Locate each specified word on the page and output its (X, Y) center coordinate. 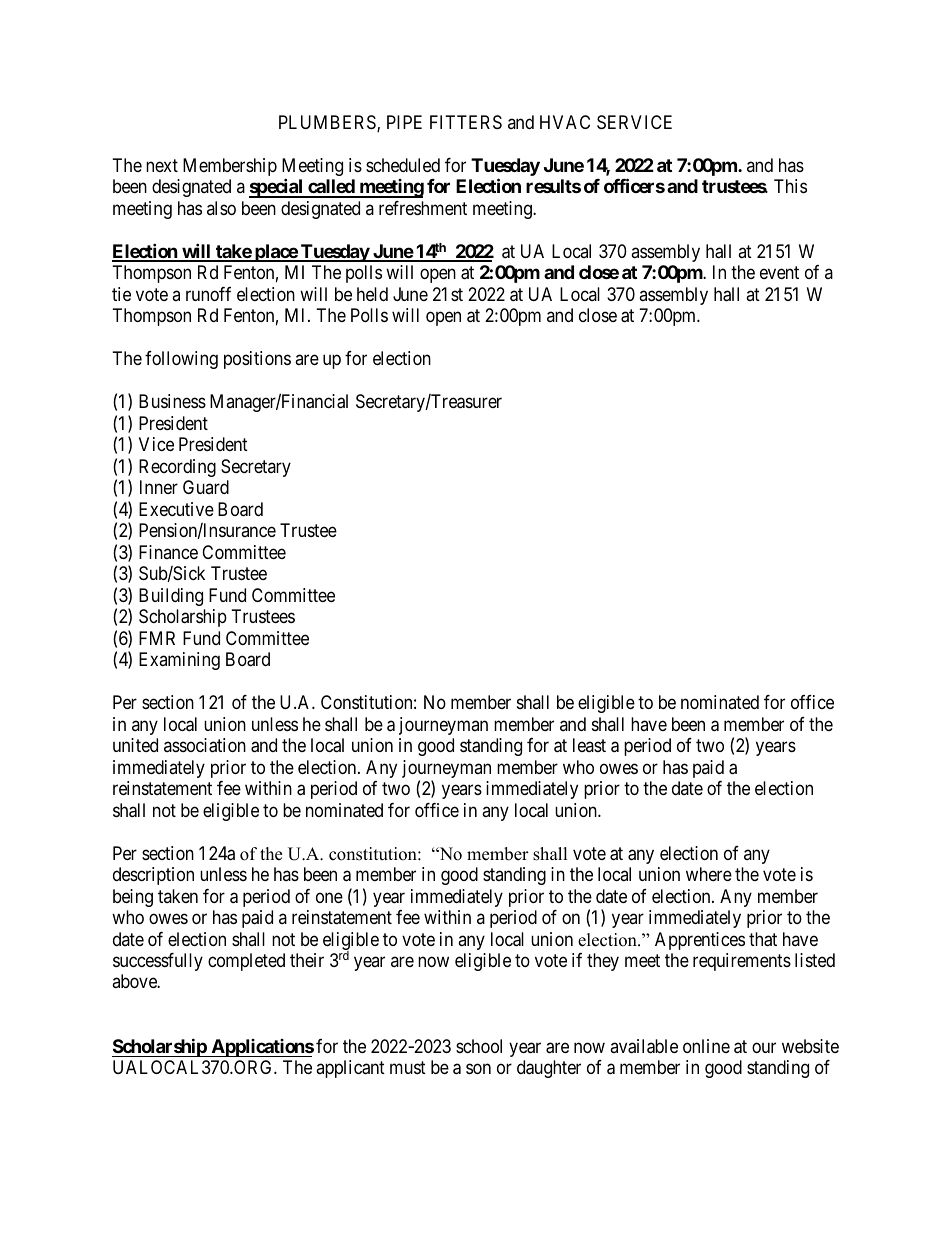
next (162, 165)
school (479, 1046)
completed (246, 962)
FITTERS (466, 122)
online (706, 1046)
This (790, 186)
